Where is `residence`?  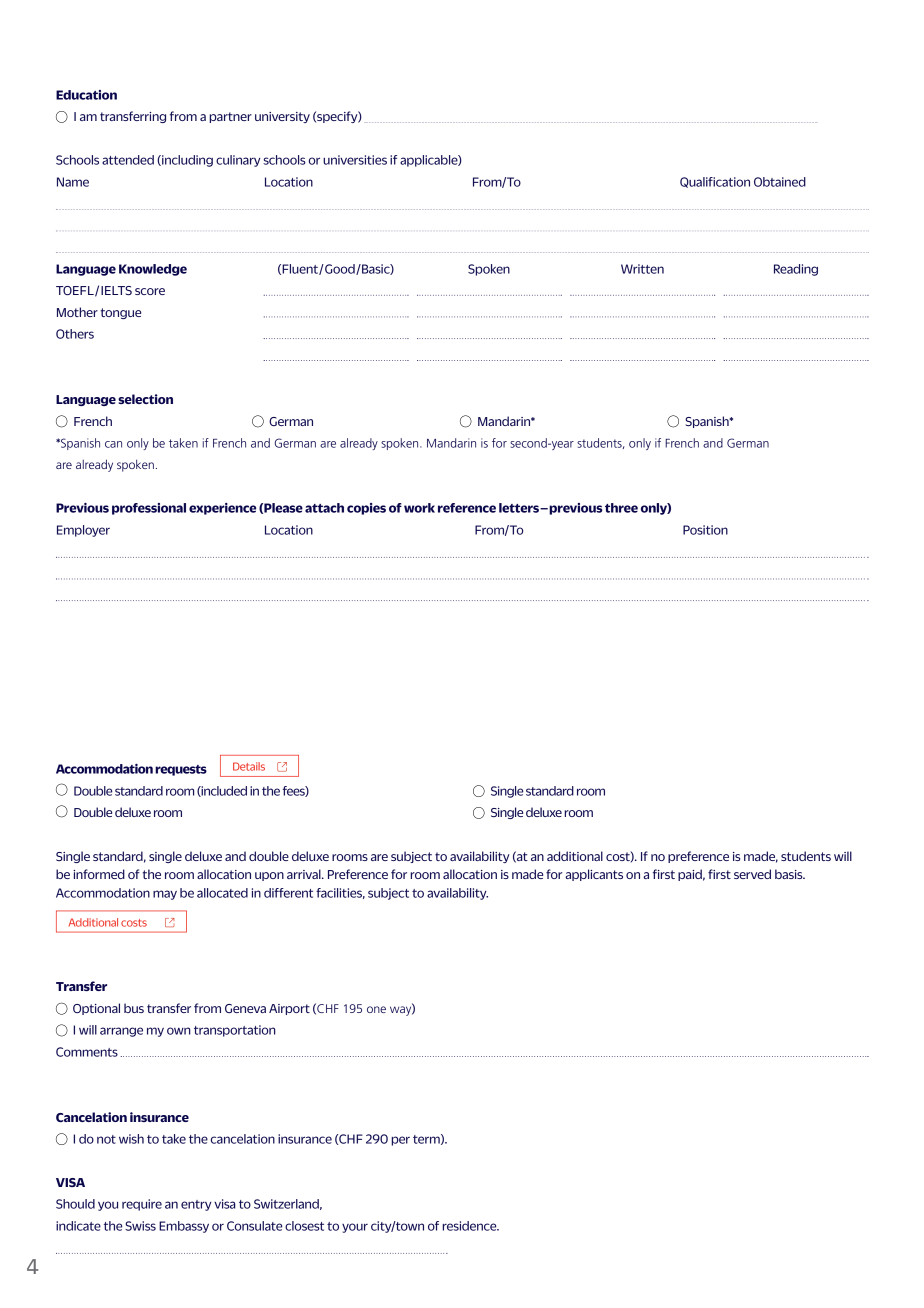 residence is located at coordinates (470, 1226).
